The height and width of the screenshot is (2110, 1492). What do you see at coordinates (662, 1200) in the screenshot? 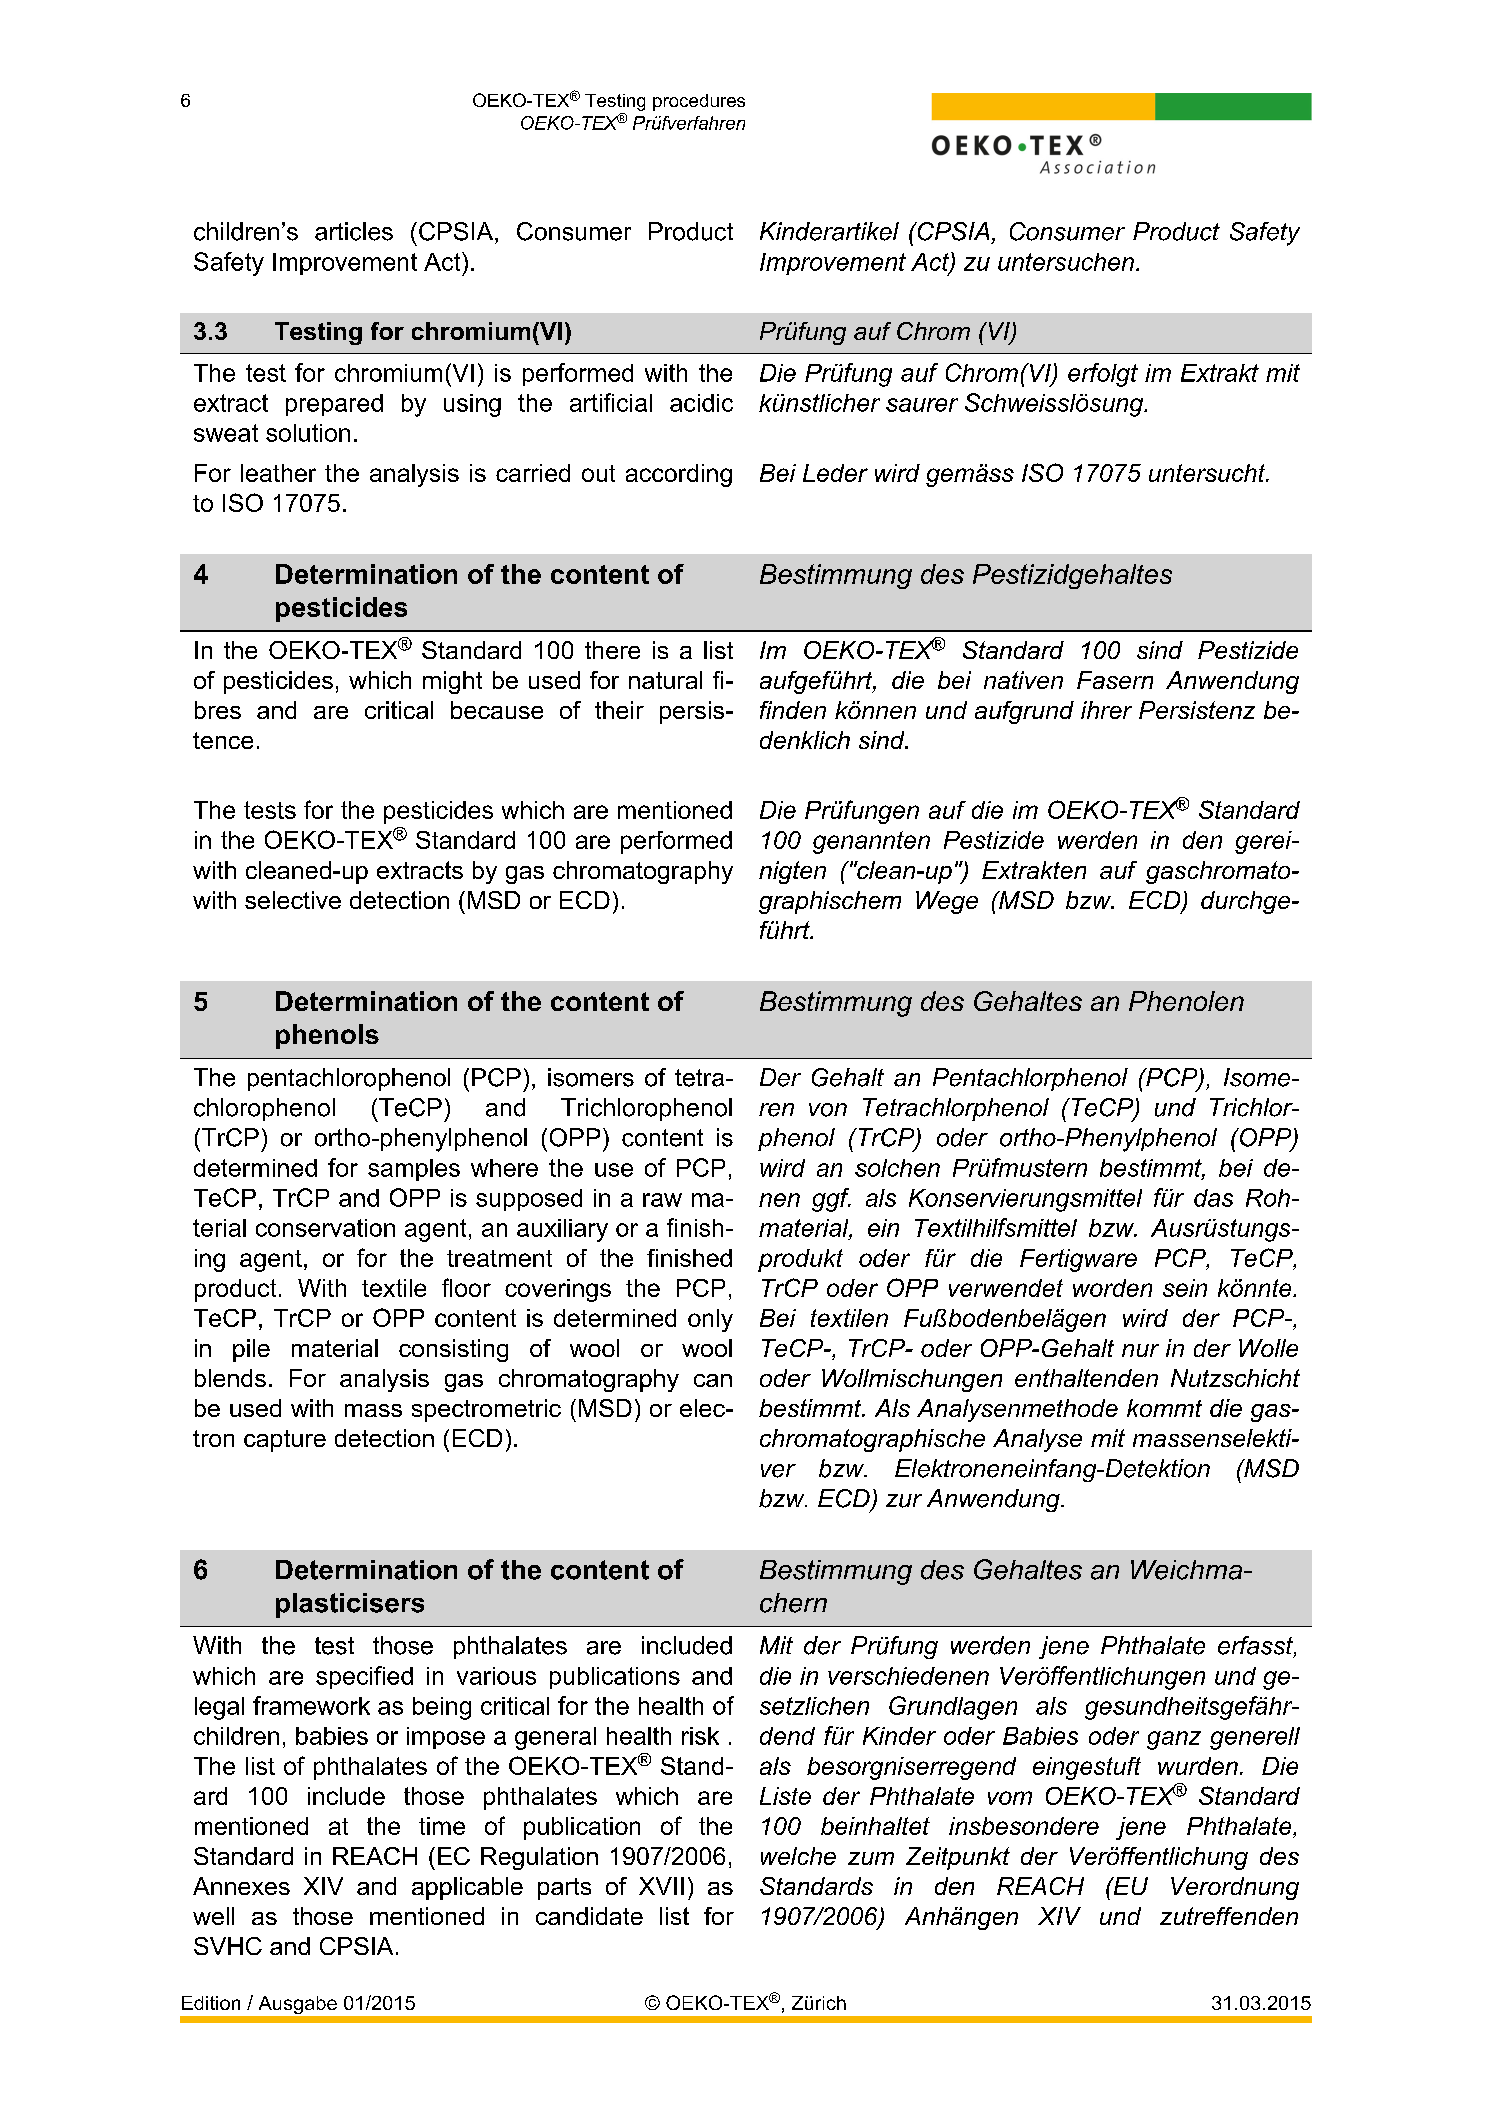
I see `raw` at bounding box center [662, 1200].
